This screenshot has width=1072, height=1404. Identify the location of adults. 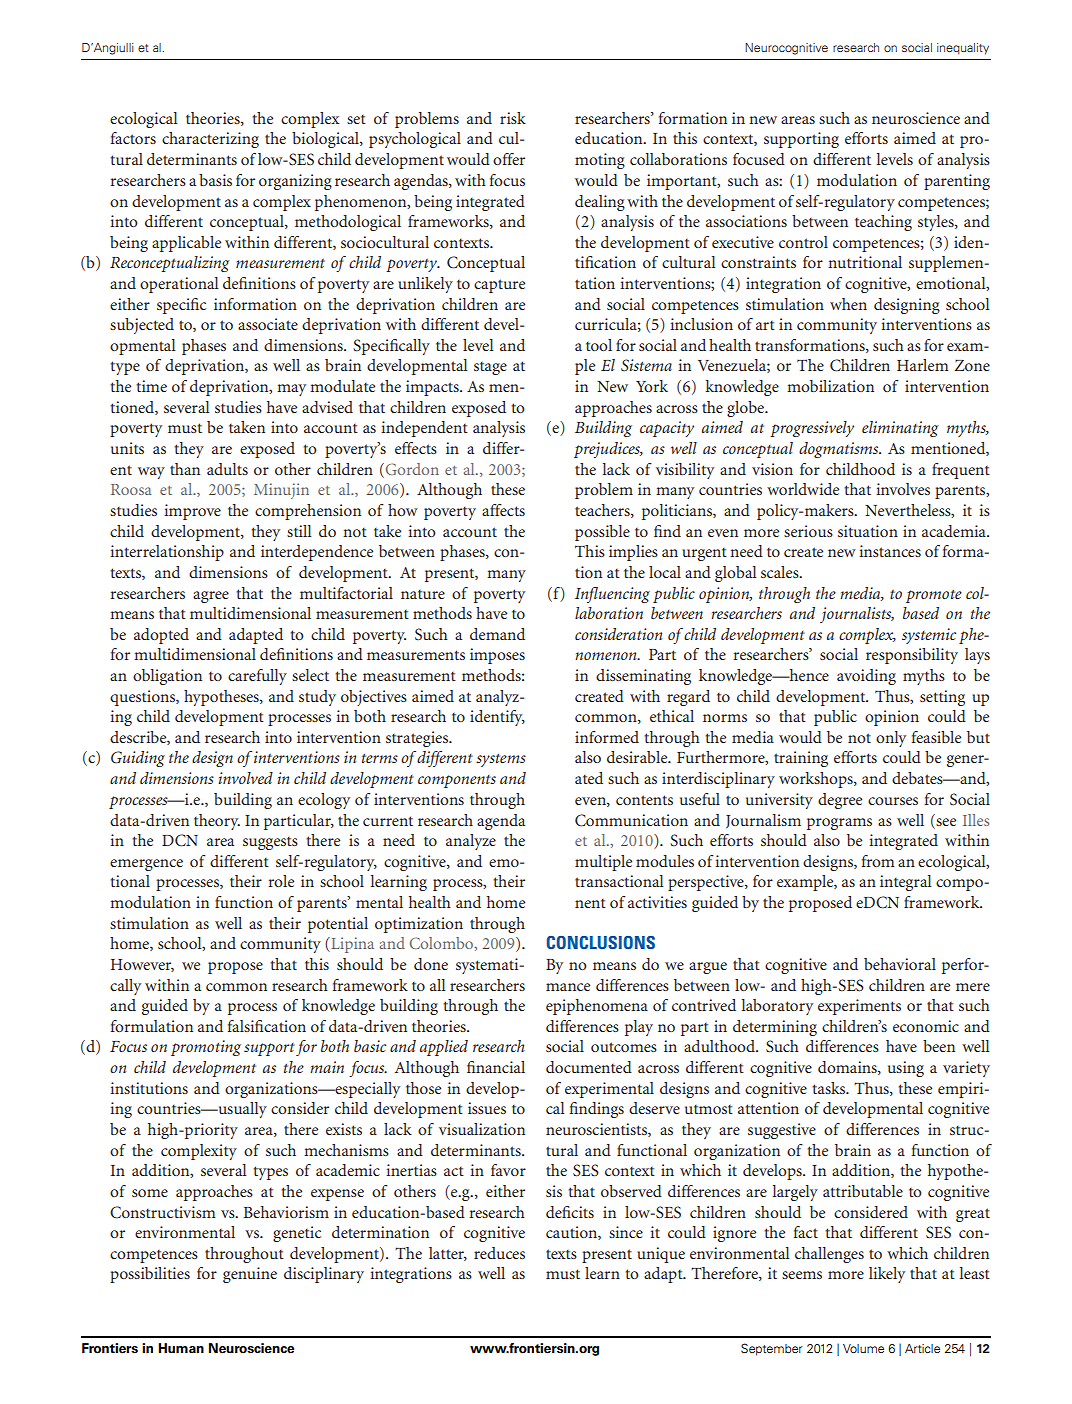
(227, 469).
